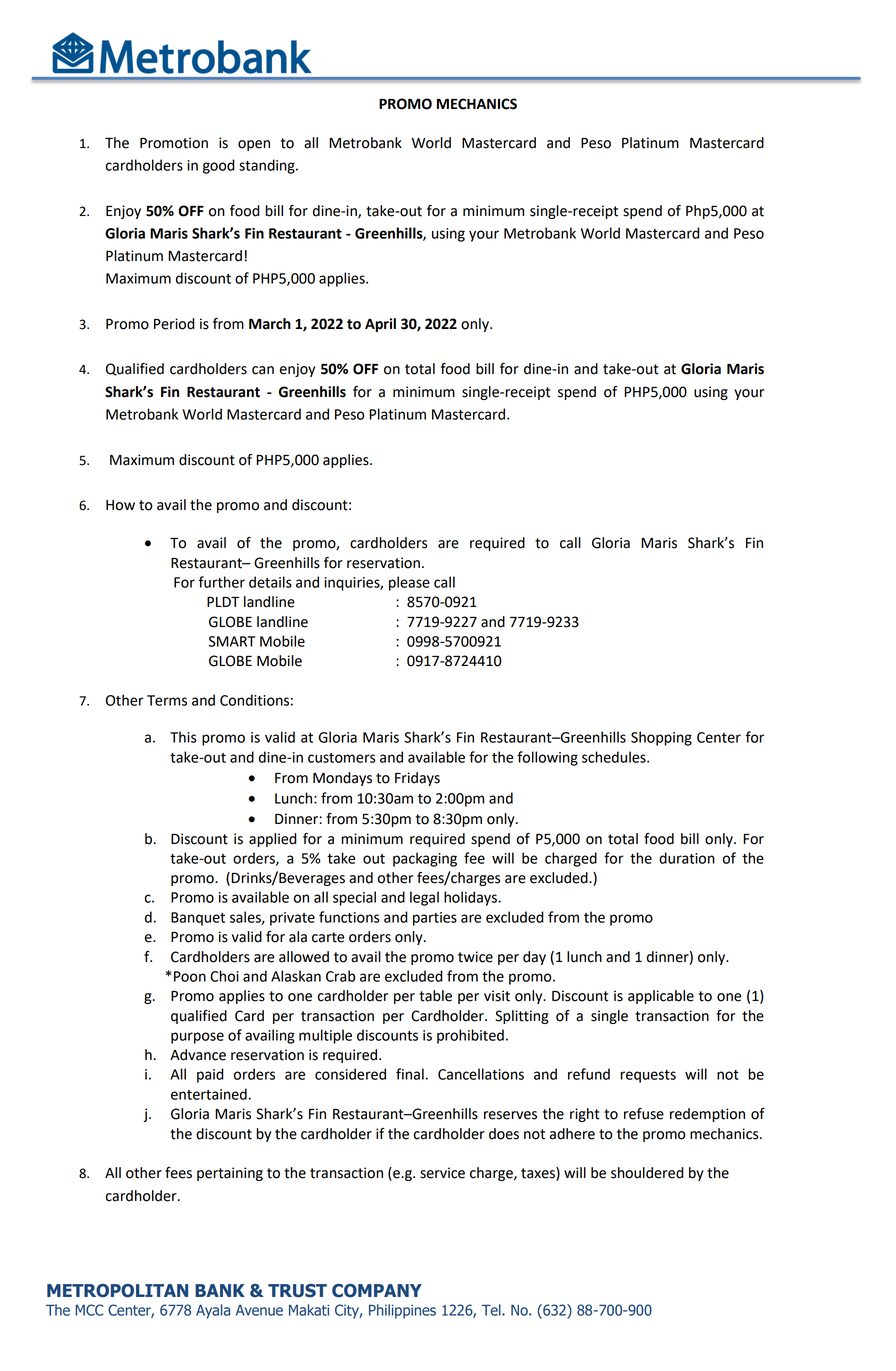 This page has width=896, height=1371. I want to click on good, so click(219, 166).
